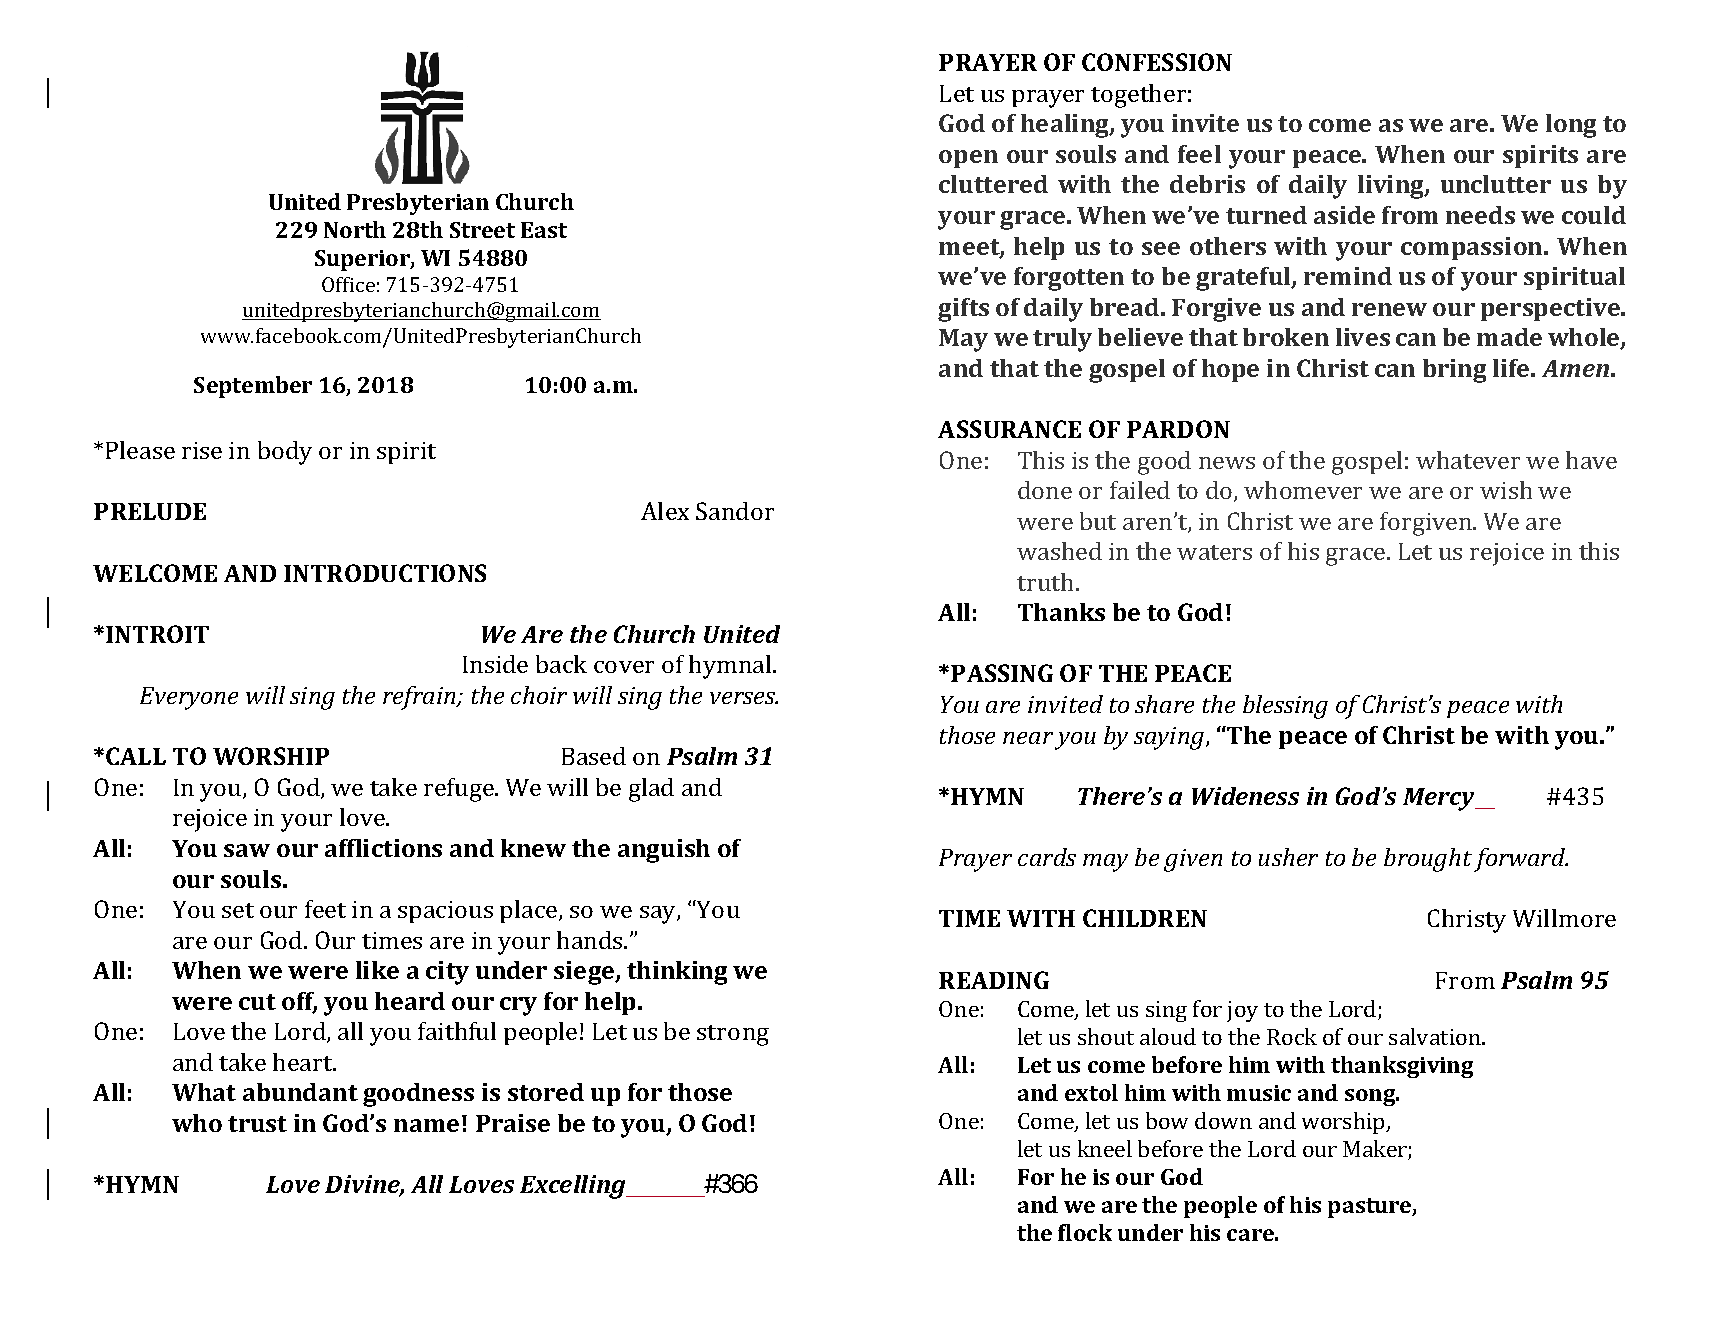 The width and height of the screenshot is (1721, 1330). Describe the element at coordinates (1085, 1232) in the screenshot. I see `flock` at that location.
